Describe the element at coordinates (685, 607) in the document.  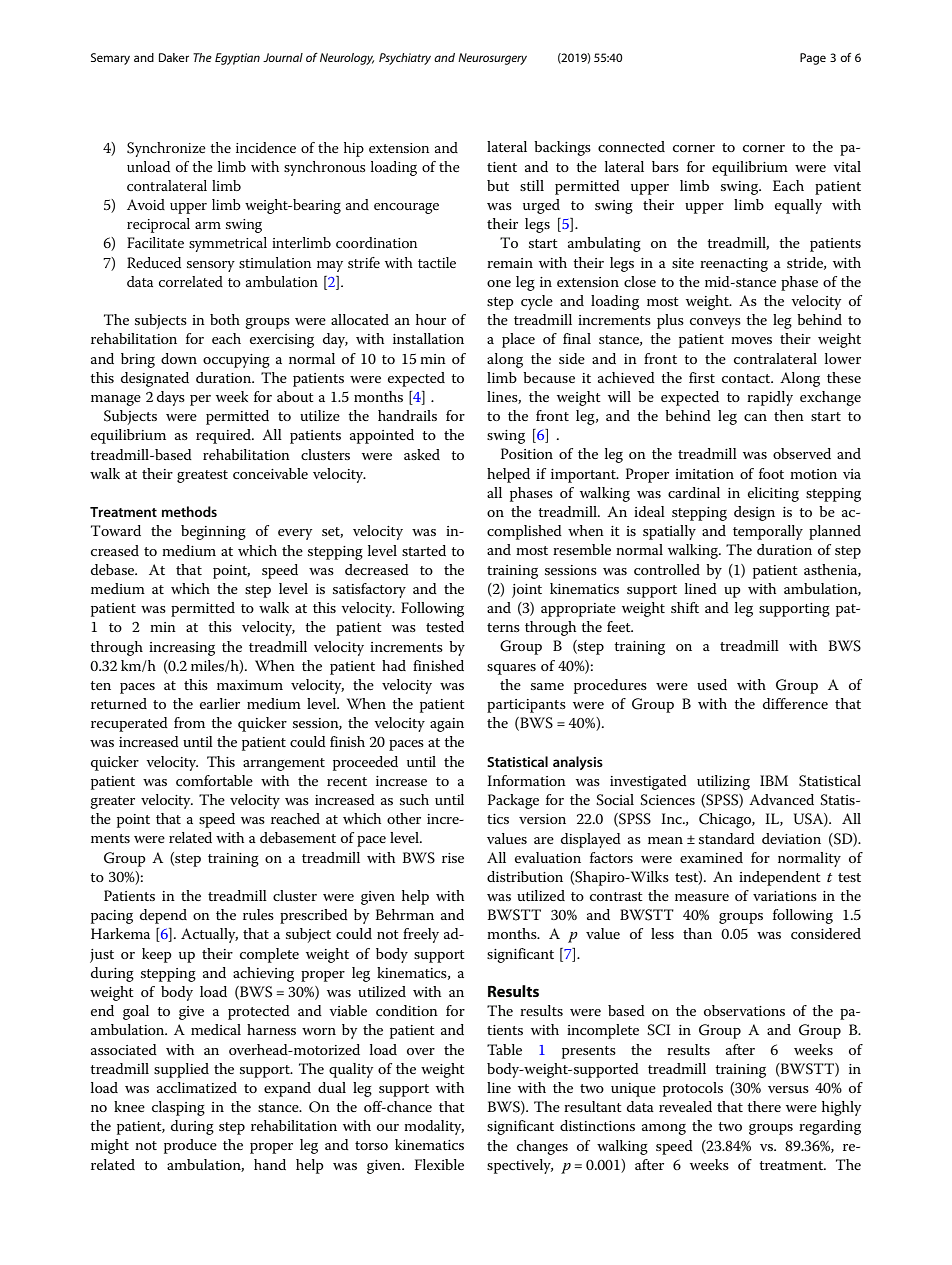
I see `shift` at that location.
